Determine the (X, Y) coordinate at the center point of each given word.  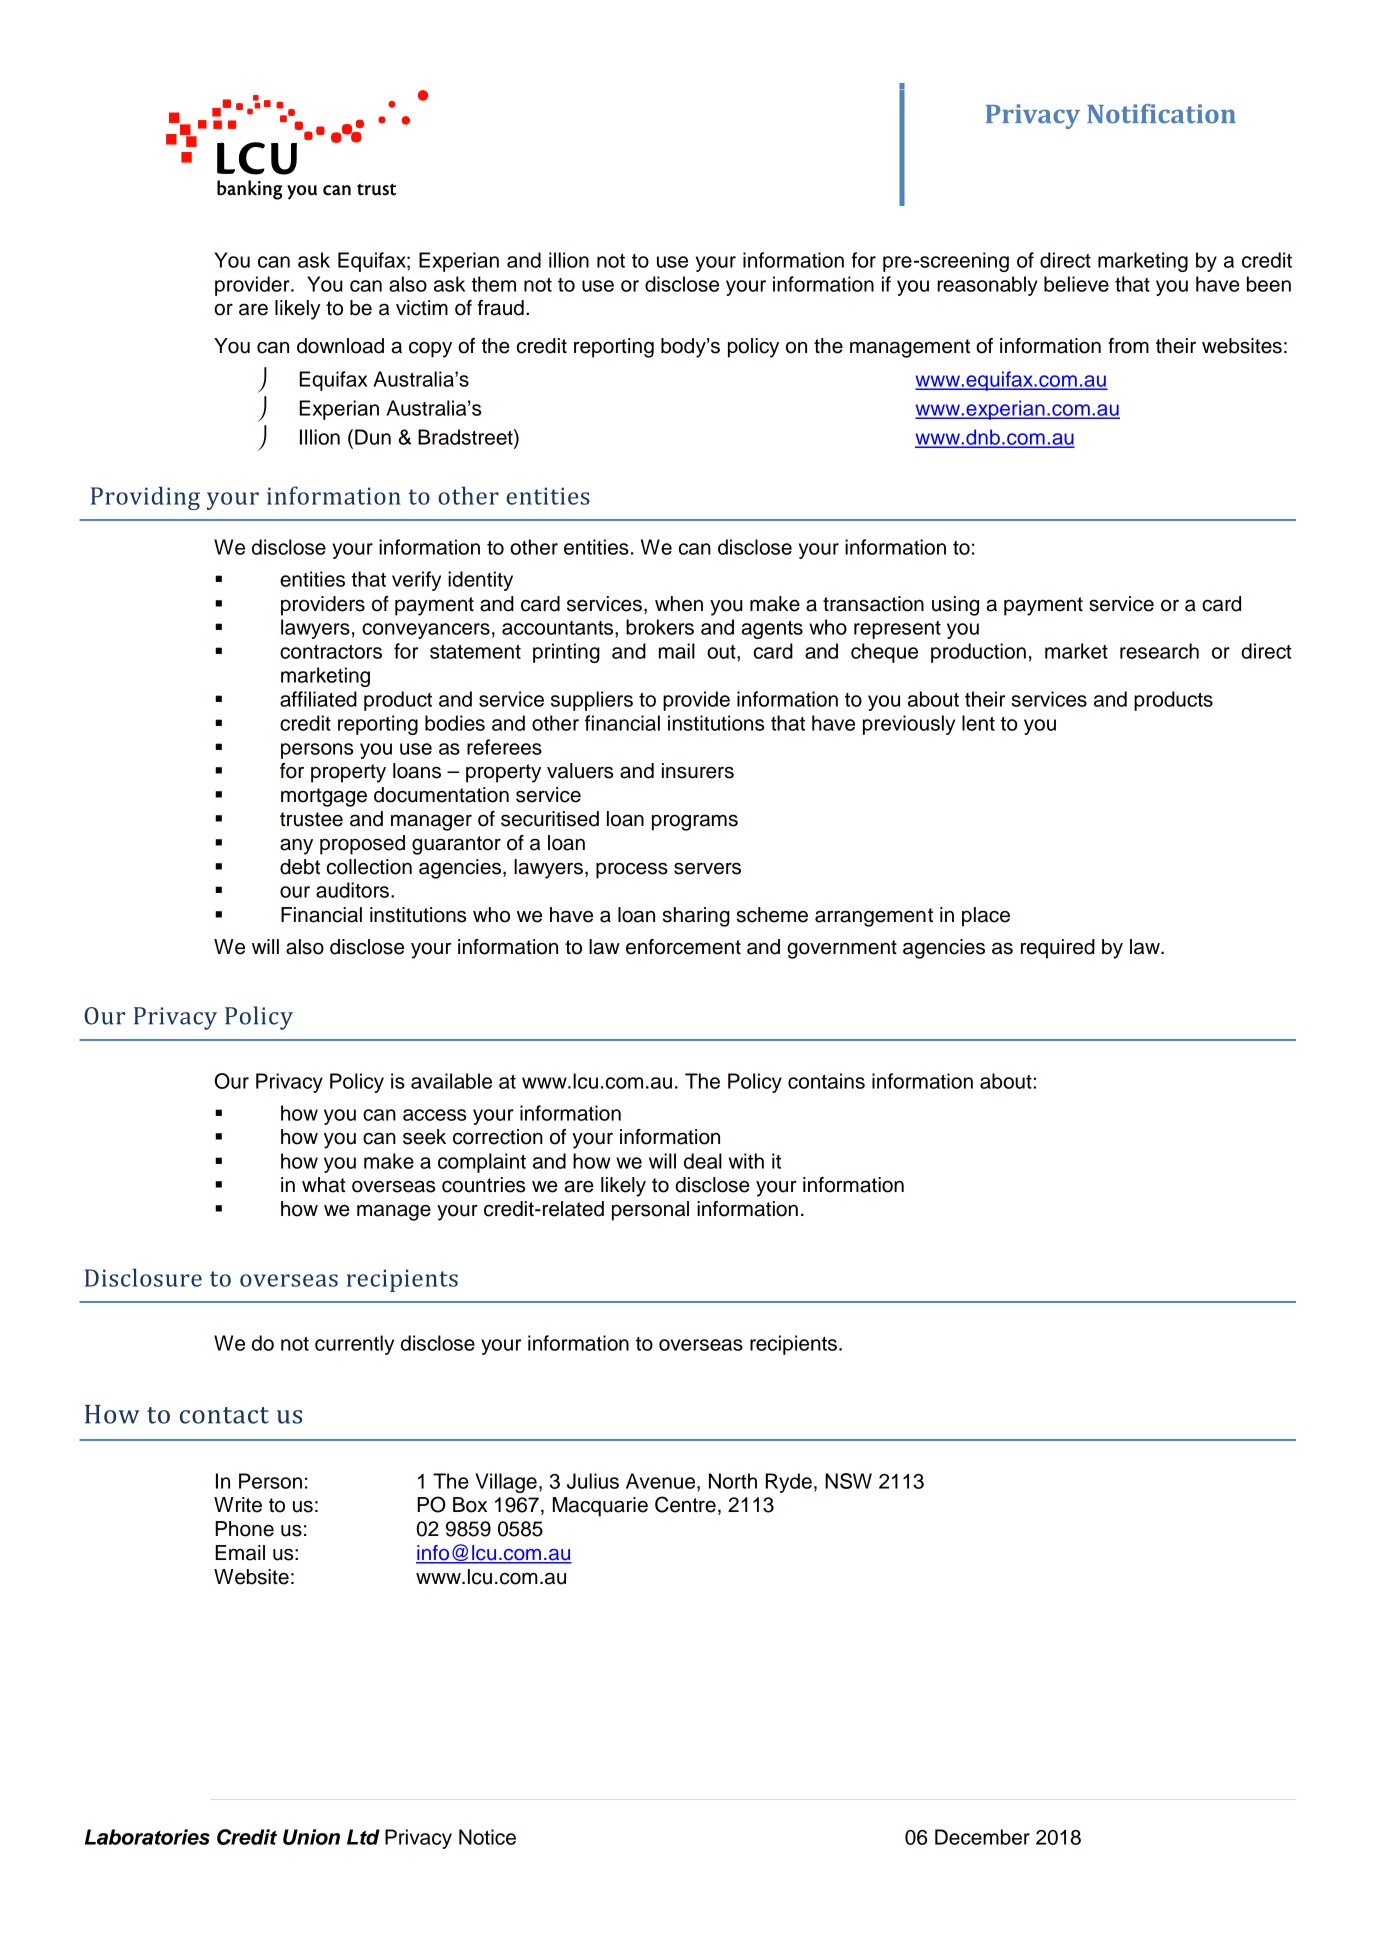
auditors (352, 890)
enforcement (683, 947)
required (1058, 949)
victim (422, 308)
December (982, 1837)
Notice (487, 1837)
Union (311, 1837)
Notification (1161, 114)
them (493, 284)
